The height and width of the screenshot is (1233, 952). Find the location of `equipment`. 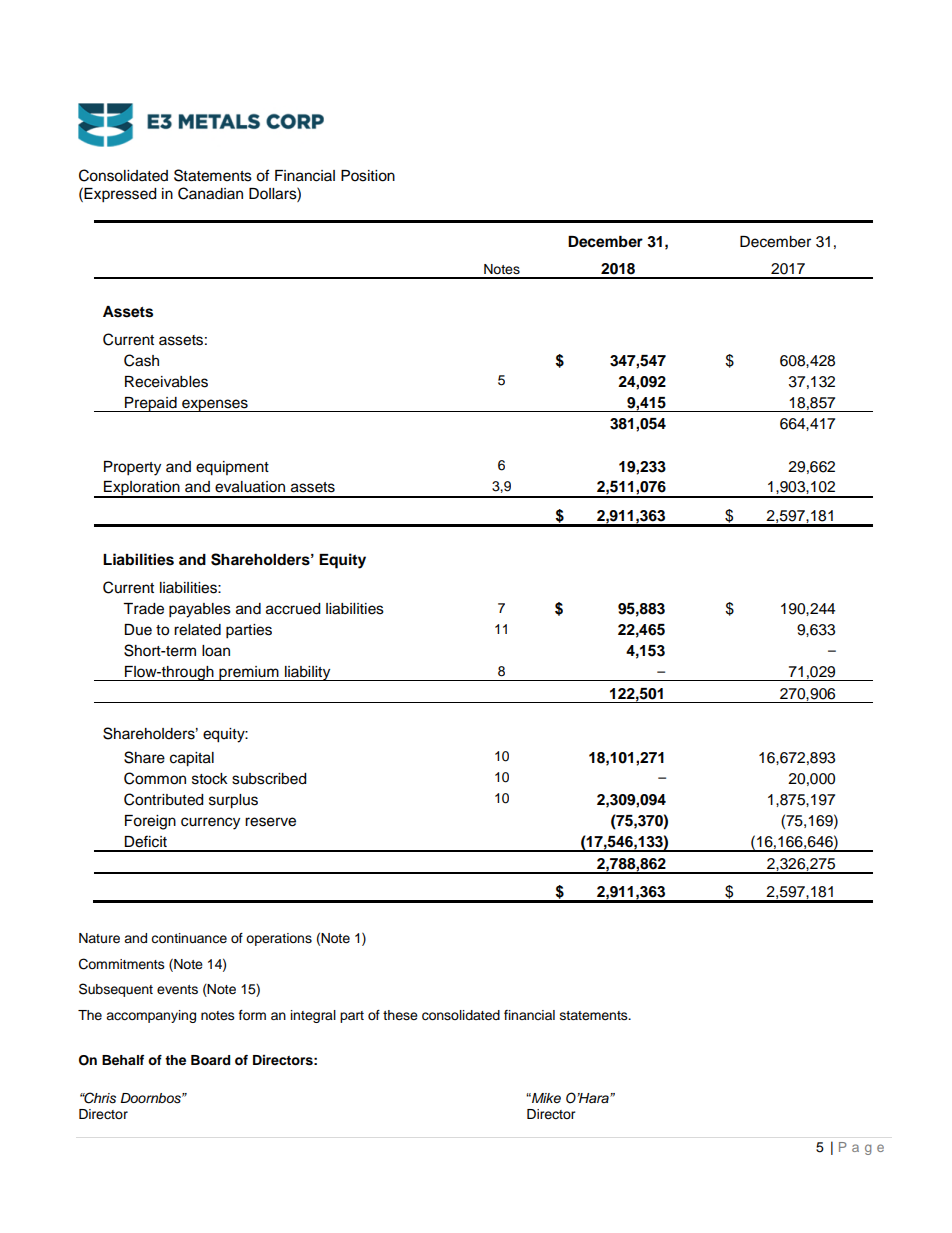

equipment is located at coordinates (232, 468).
